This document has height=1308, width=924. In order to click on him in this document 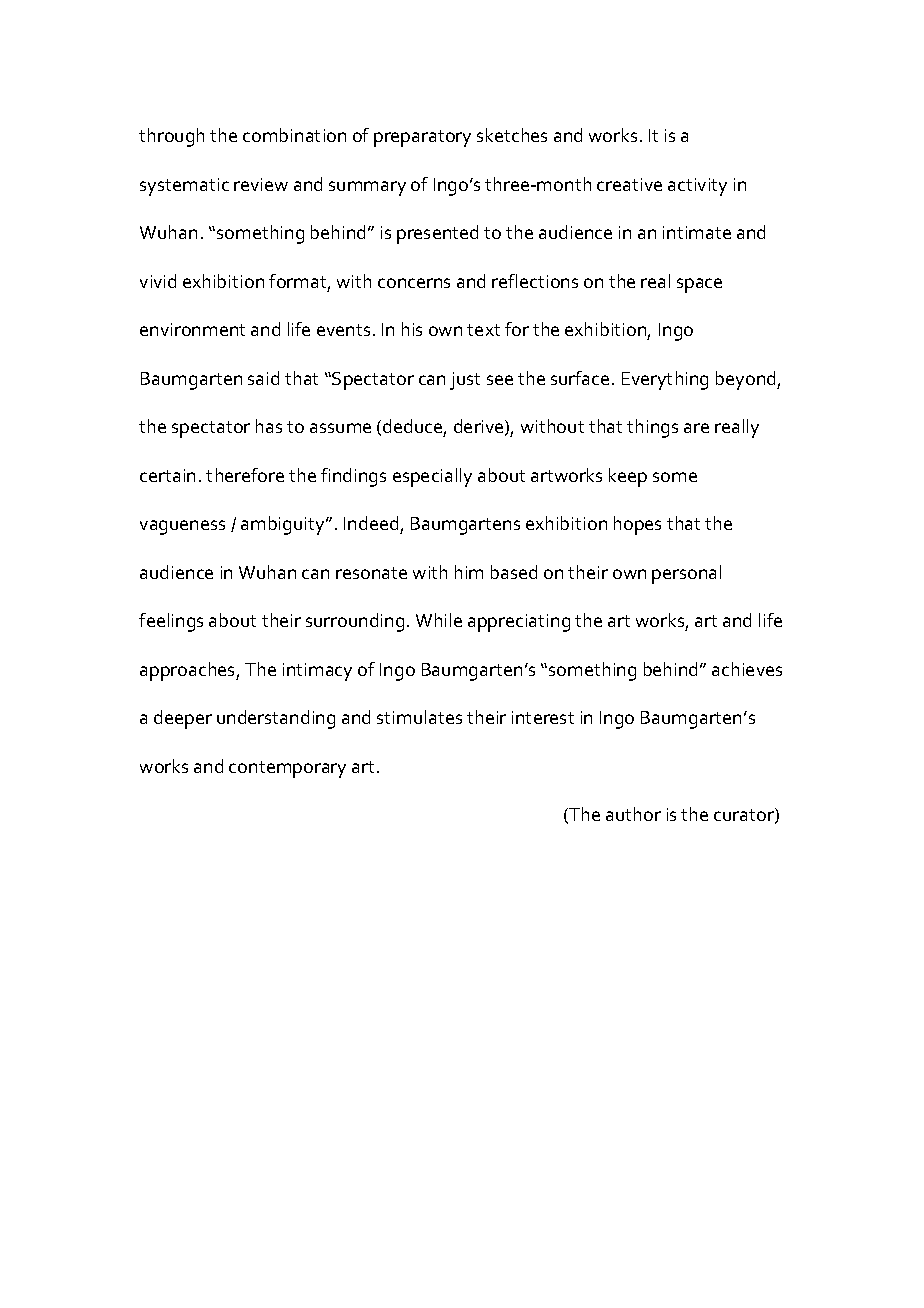, I will do `click(469, 572)`.
